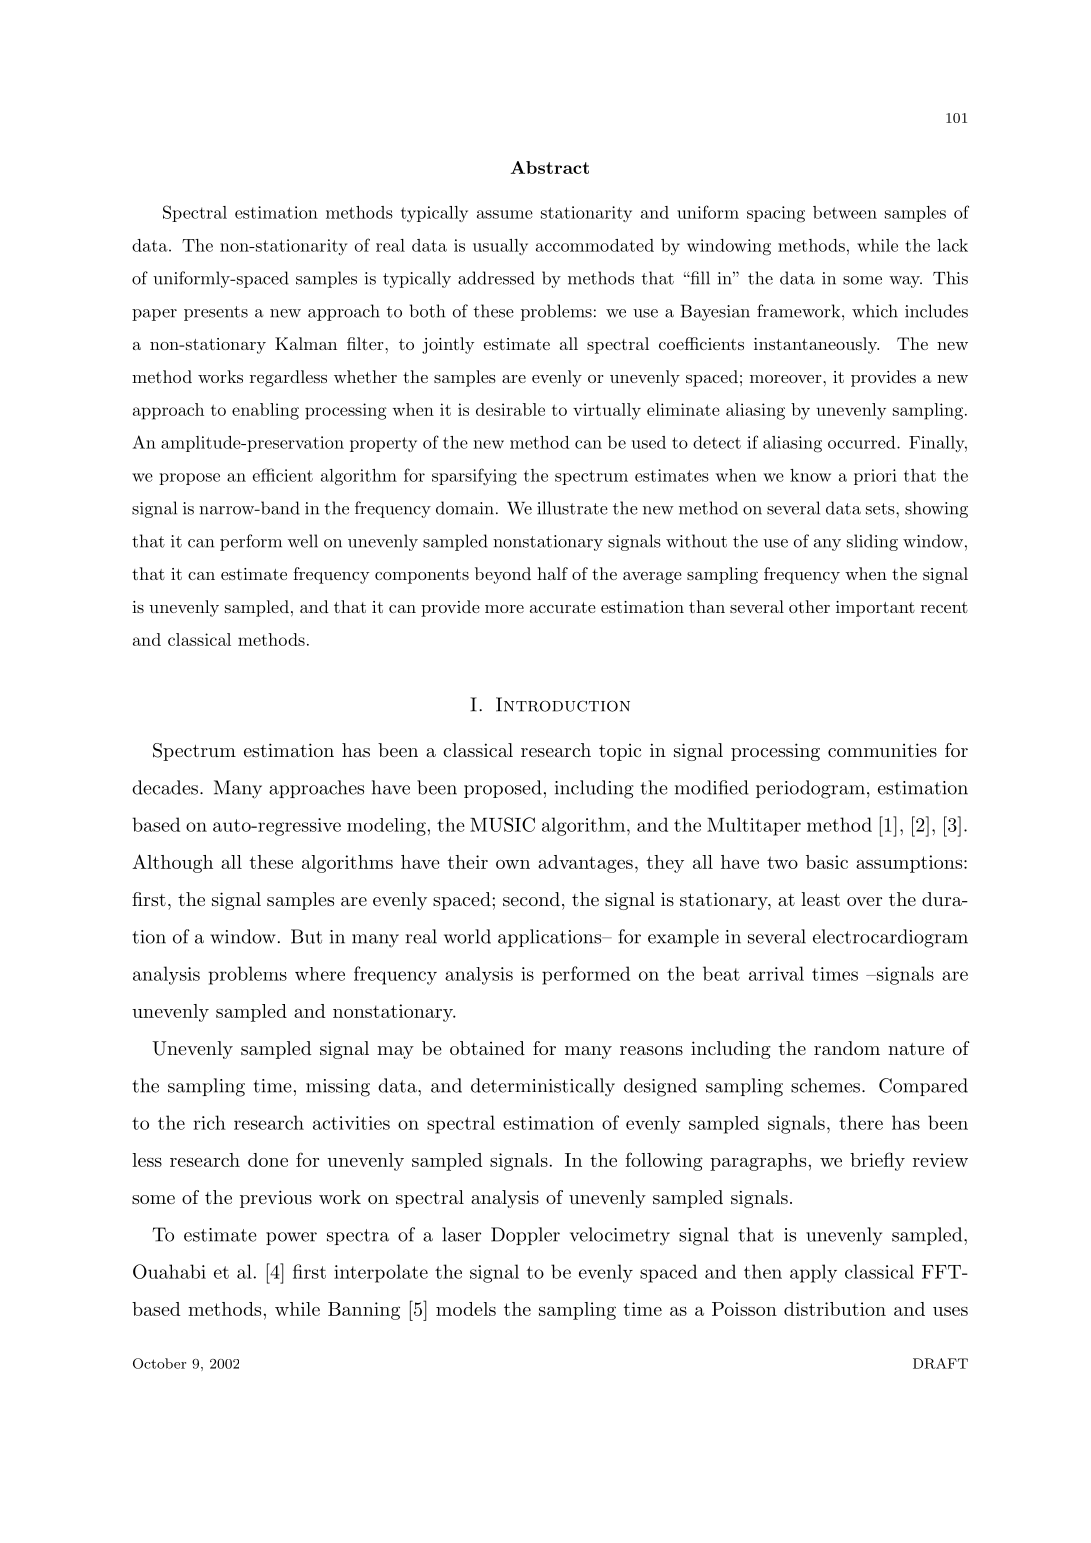  What do you see at coordinates (845, 212) in the document?
I see `between` at bounding box center [845, 212].
